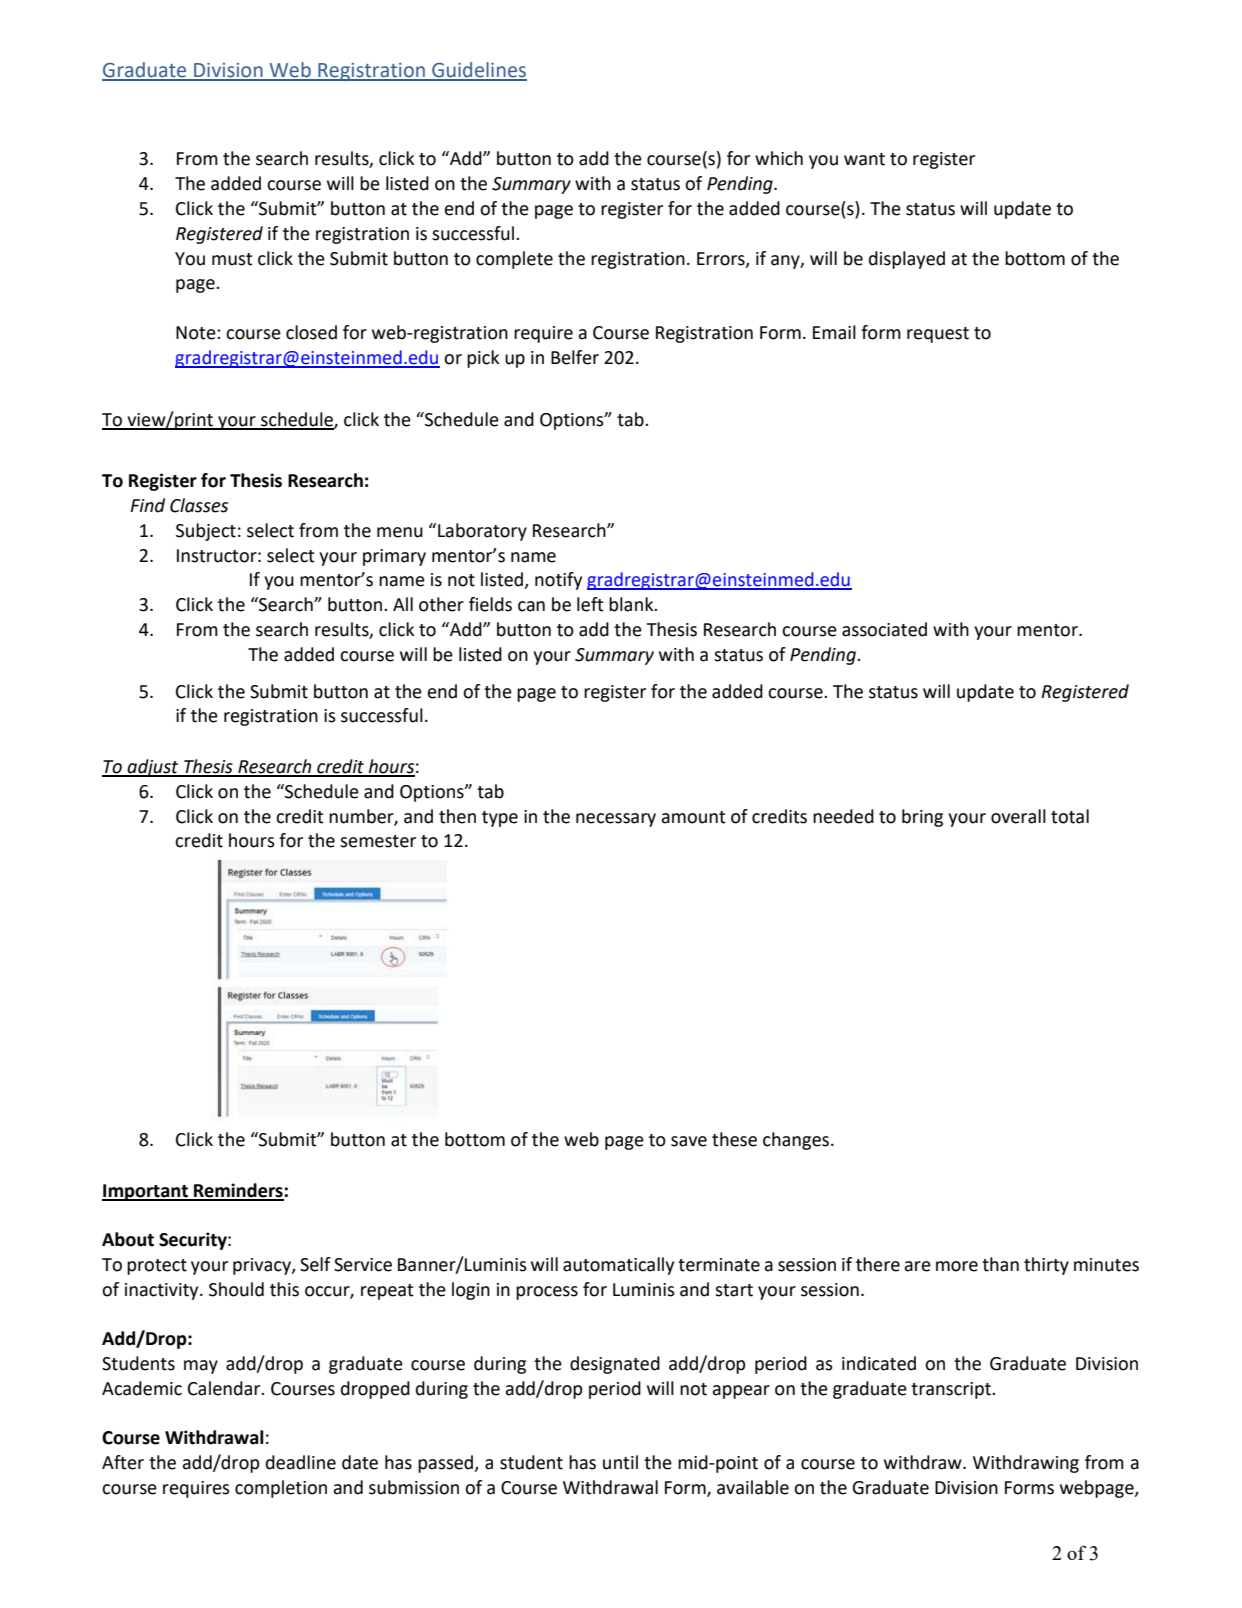  Describe the element at coordinates (1018, 816) in the document. I see `overall` at that location.
